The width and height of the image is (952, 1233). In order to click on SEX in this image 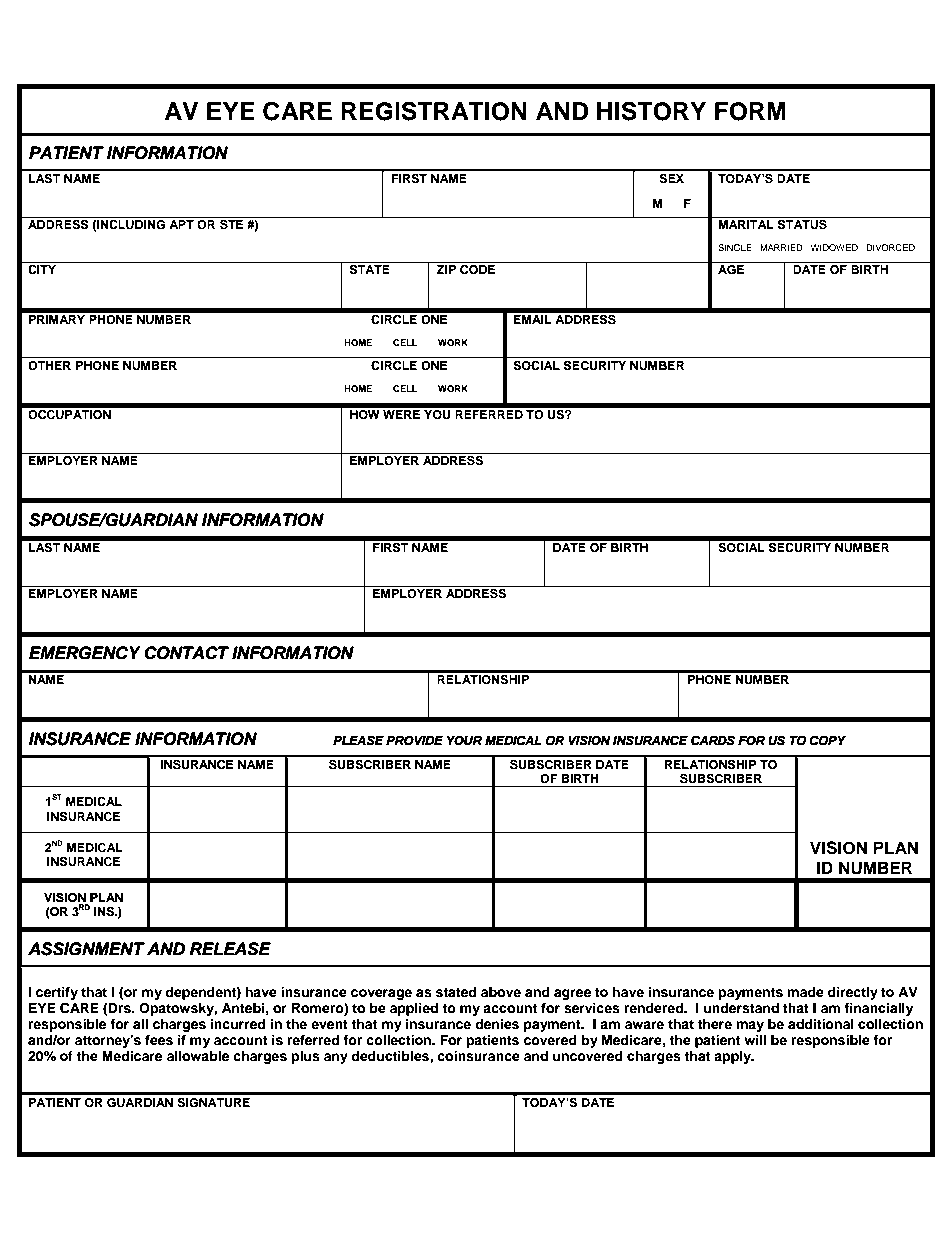, I will do `click(671, 179)`.
